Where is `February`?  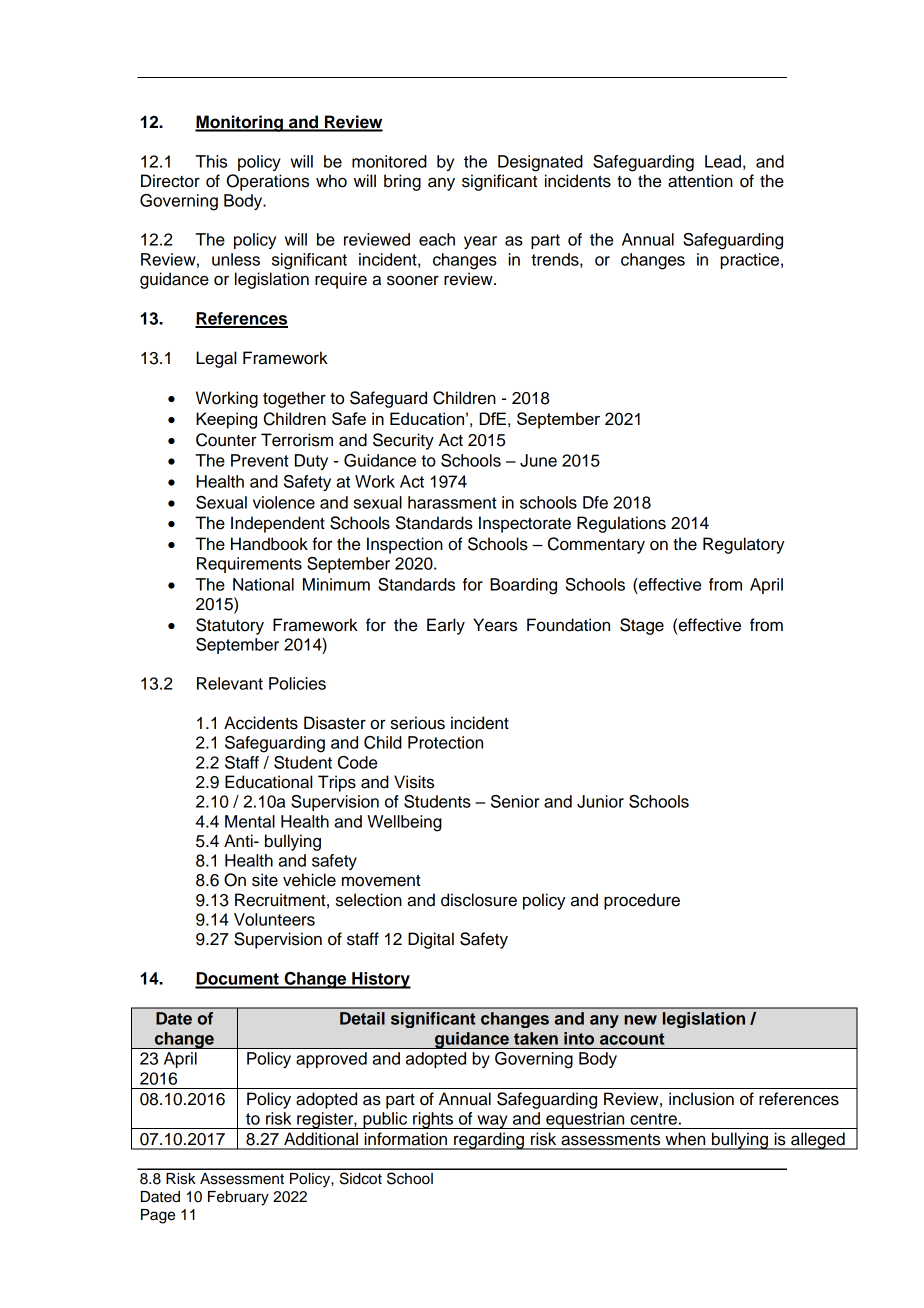 February is located at coordinates (238, 1198).
